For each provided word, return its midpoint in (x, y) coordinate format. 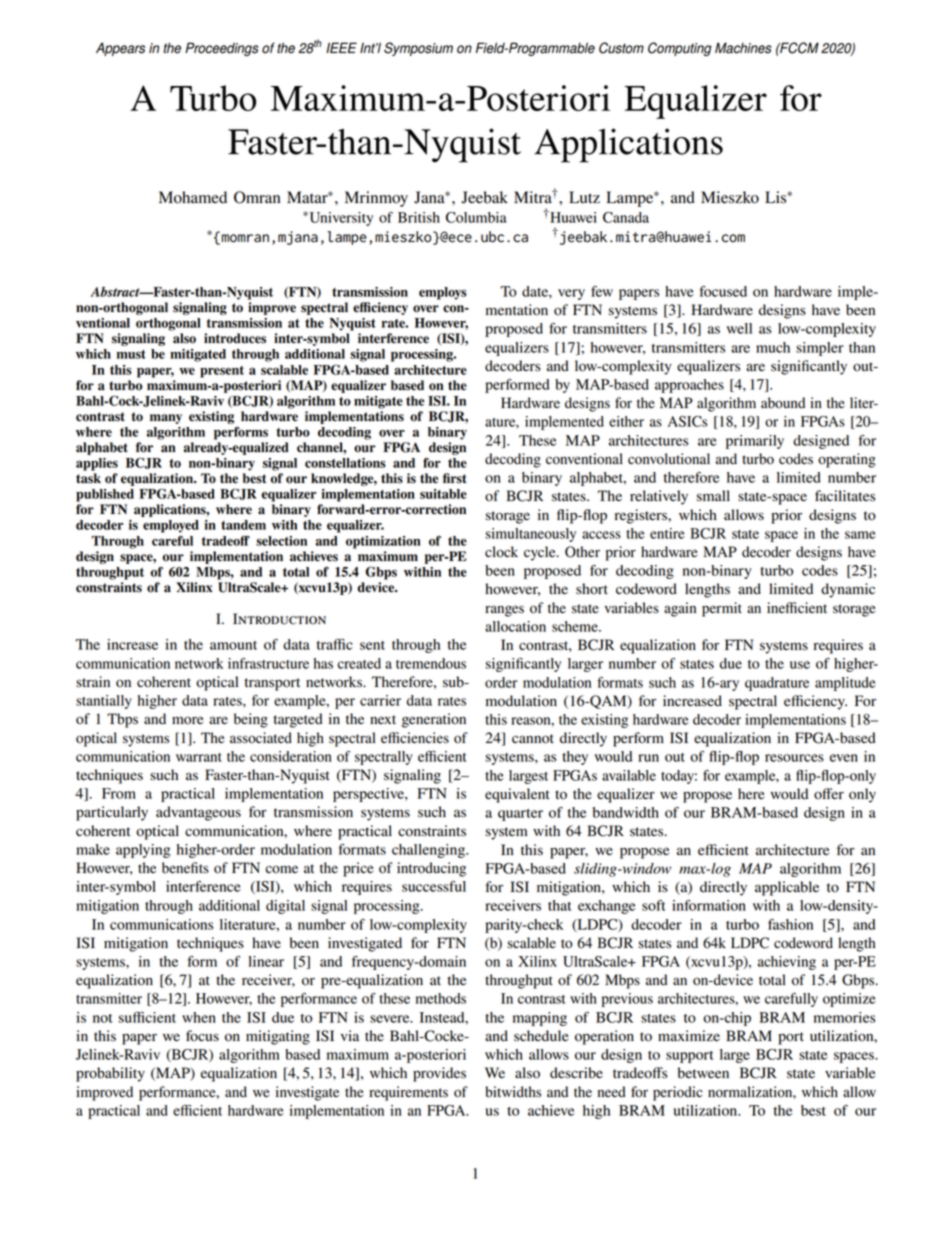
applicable (787, 888)
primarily (755, 442)
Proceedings (222, 49)
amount (233, 645)
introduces (235, 338)
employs (443, 293)
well (739, 328)
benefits (185, 868)
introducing (431, 869)
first (455, 478)
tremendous (431, 663)
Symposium (418, 49)
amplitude (845, 684)
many (166, 419)
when (199, 1017)
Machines (743, 48)
